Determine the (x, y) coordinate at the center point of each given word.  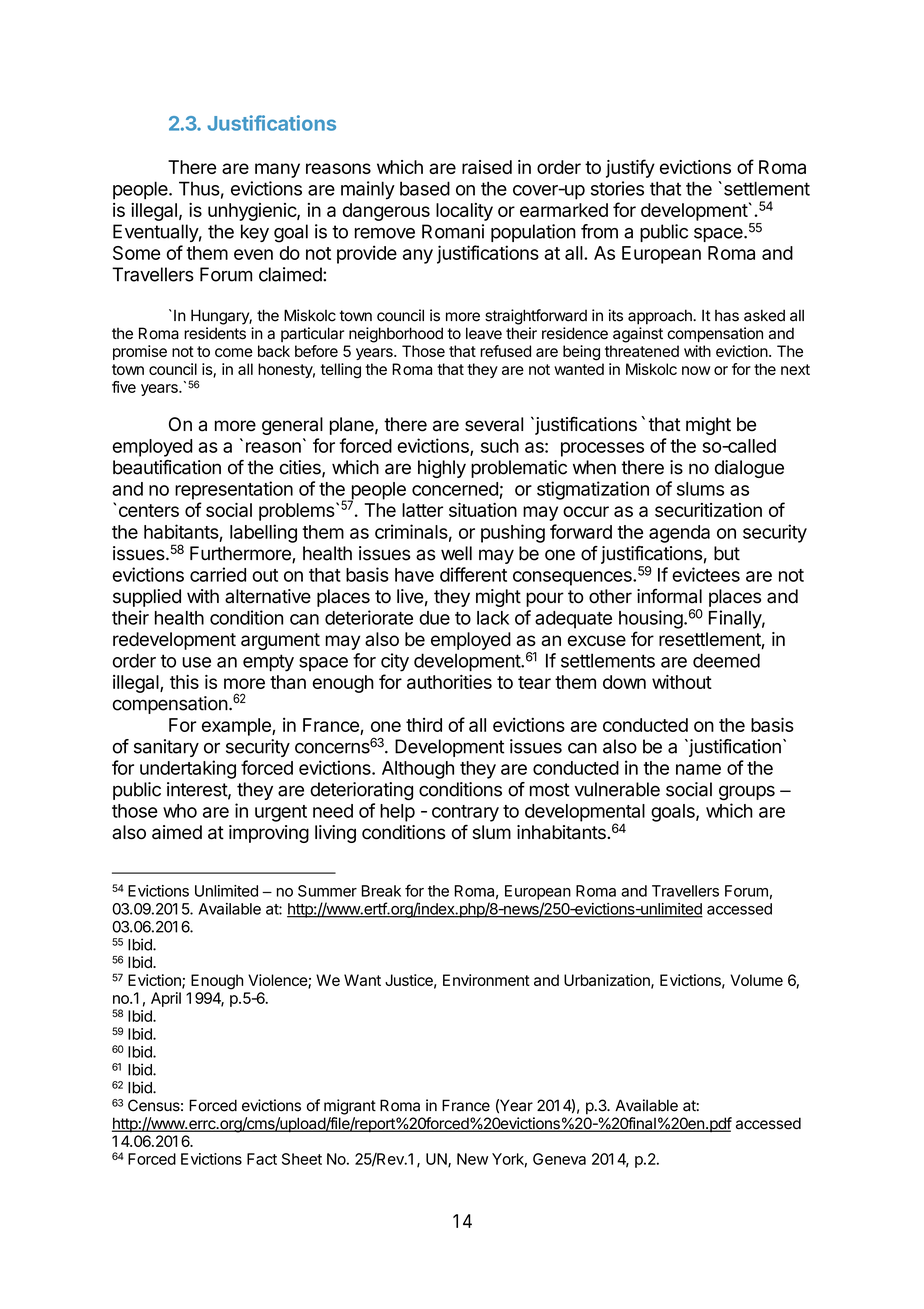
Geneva (559, 1159)
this (184, 682)
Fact (262, 1159)
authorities (449, 682)
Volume (756, 980)
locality (464, 212)
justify (630, 168)
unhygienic (253, 212)
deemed (726, 660)
